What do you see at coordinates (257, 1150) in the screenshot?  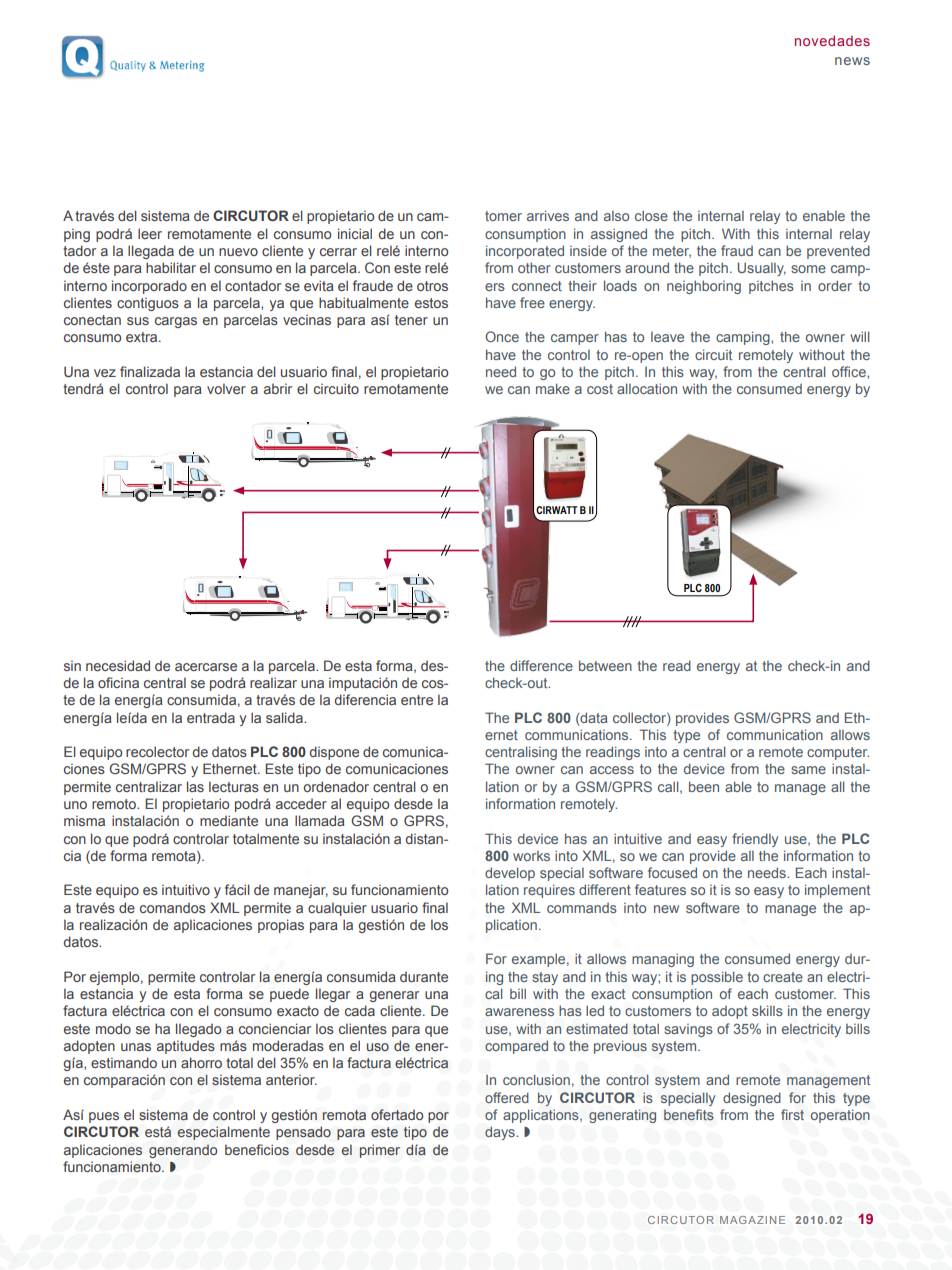 I see `beneficios` at bounding box center [257, 1150].
